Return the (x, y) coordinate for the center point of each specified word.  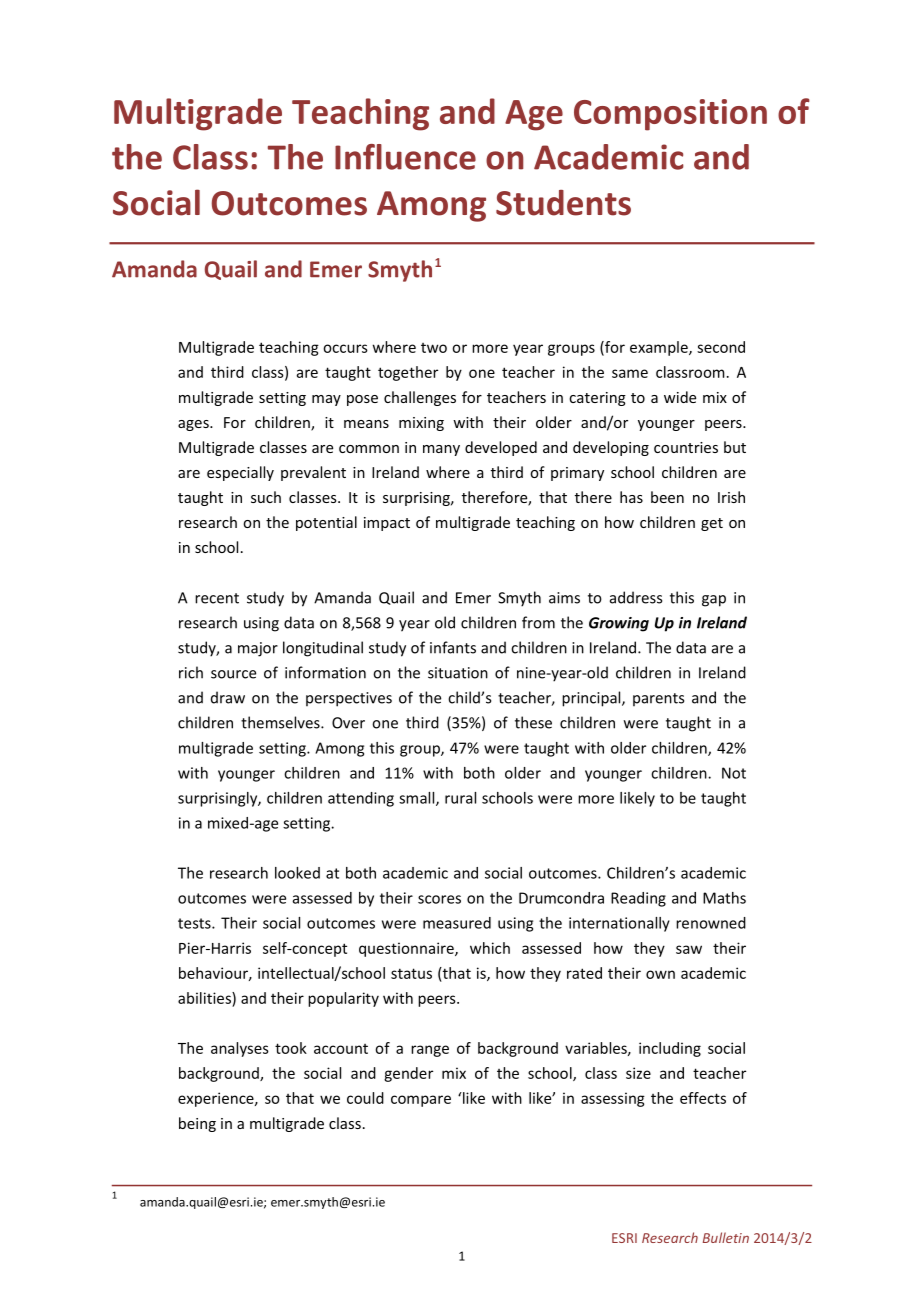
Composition (670, 115)
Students (563, 203)
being (197, 1124)
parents (658, 699)
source (233, 674)
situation (458, 673)
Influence (405, 157)
